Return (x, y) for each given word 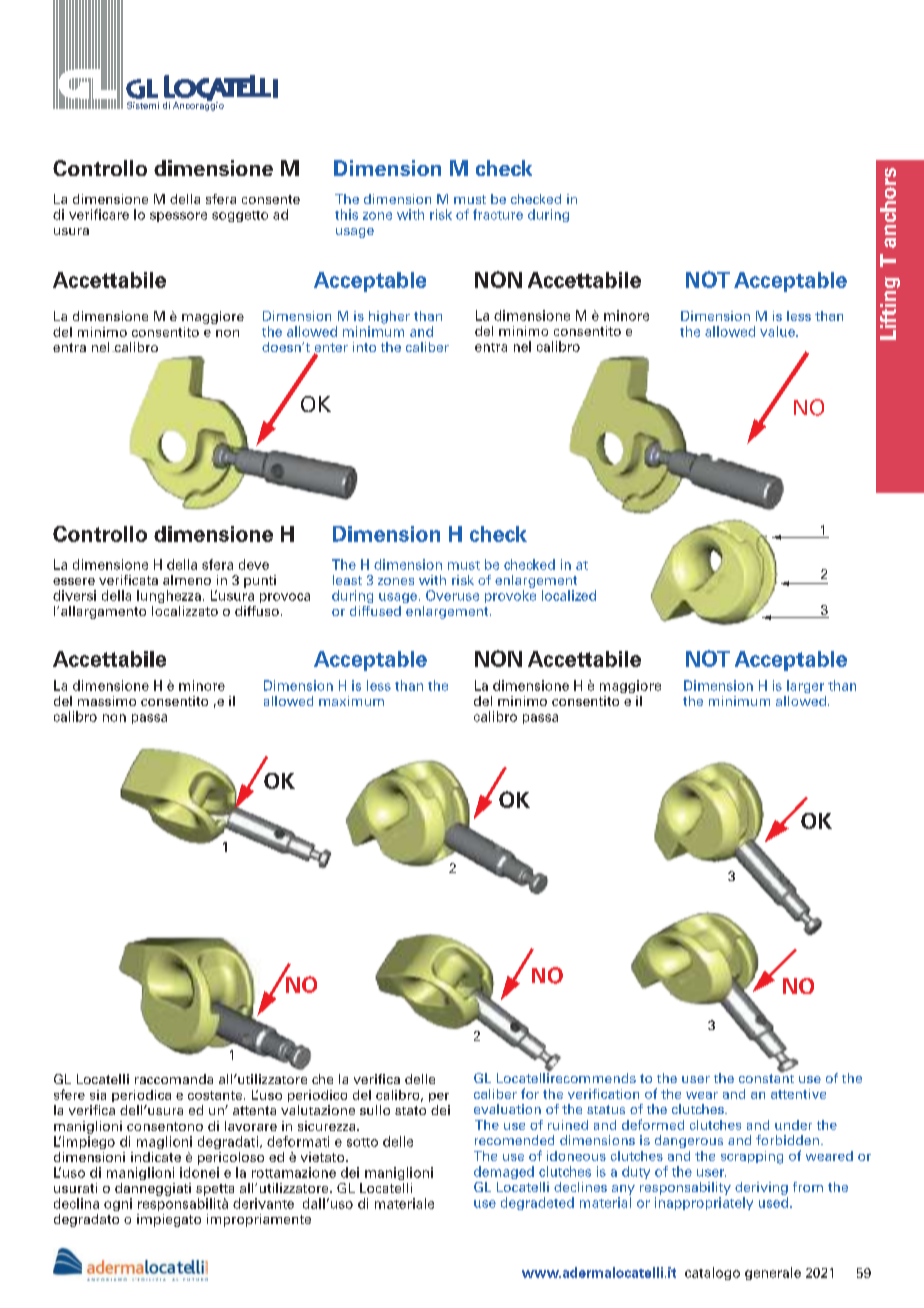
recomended (514, 1140)
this (346, 214)
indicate (156, 1157)
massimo (107, 701)
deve (254, 564)
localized (569, 595)
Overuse (452, 595)
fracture (498, 214)
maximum (351, 701)
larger (805, 686)
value (778, 331)
